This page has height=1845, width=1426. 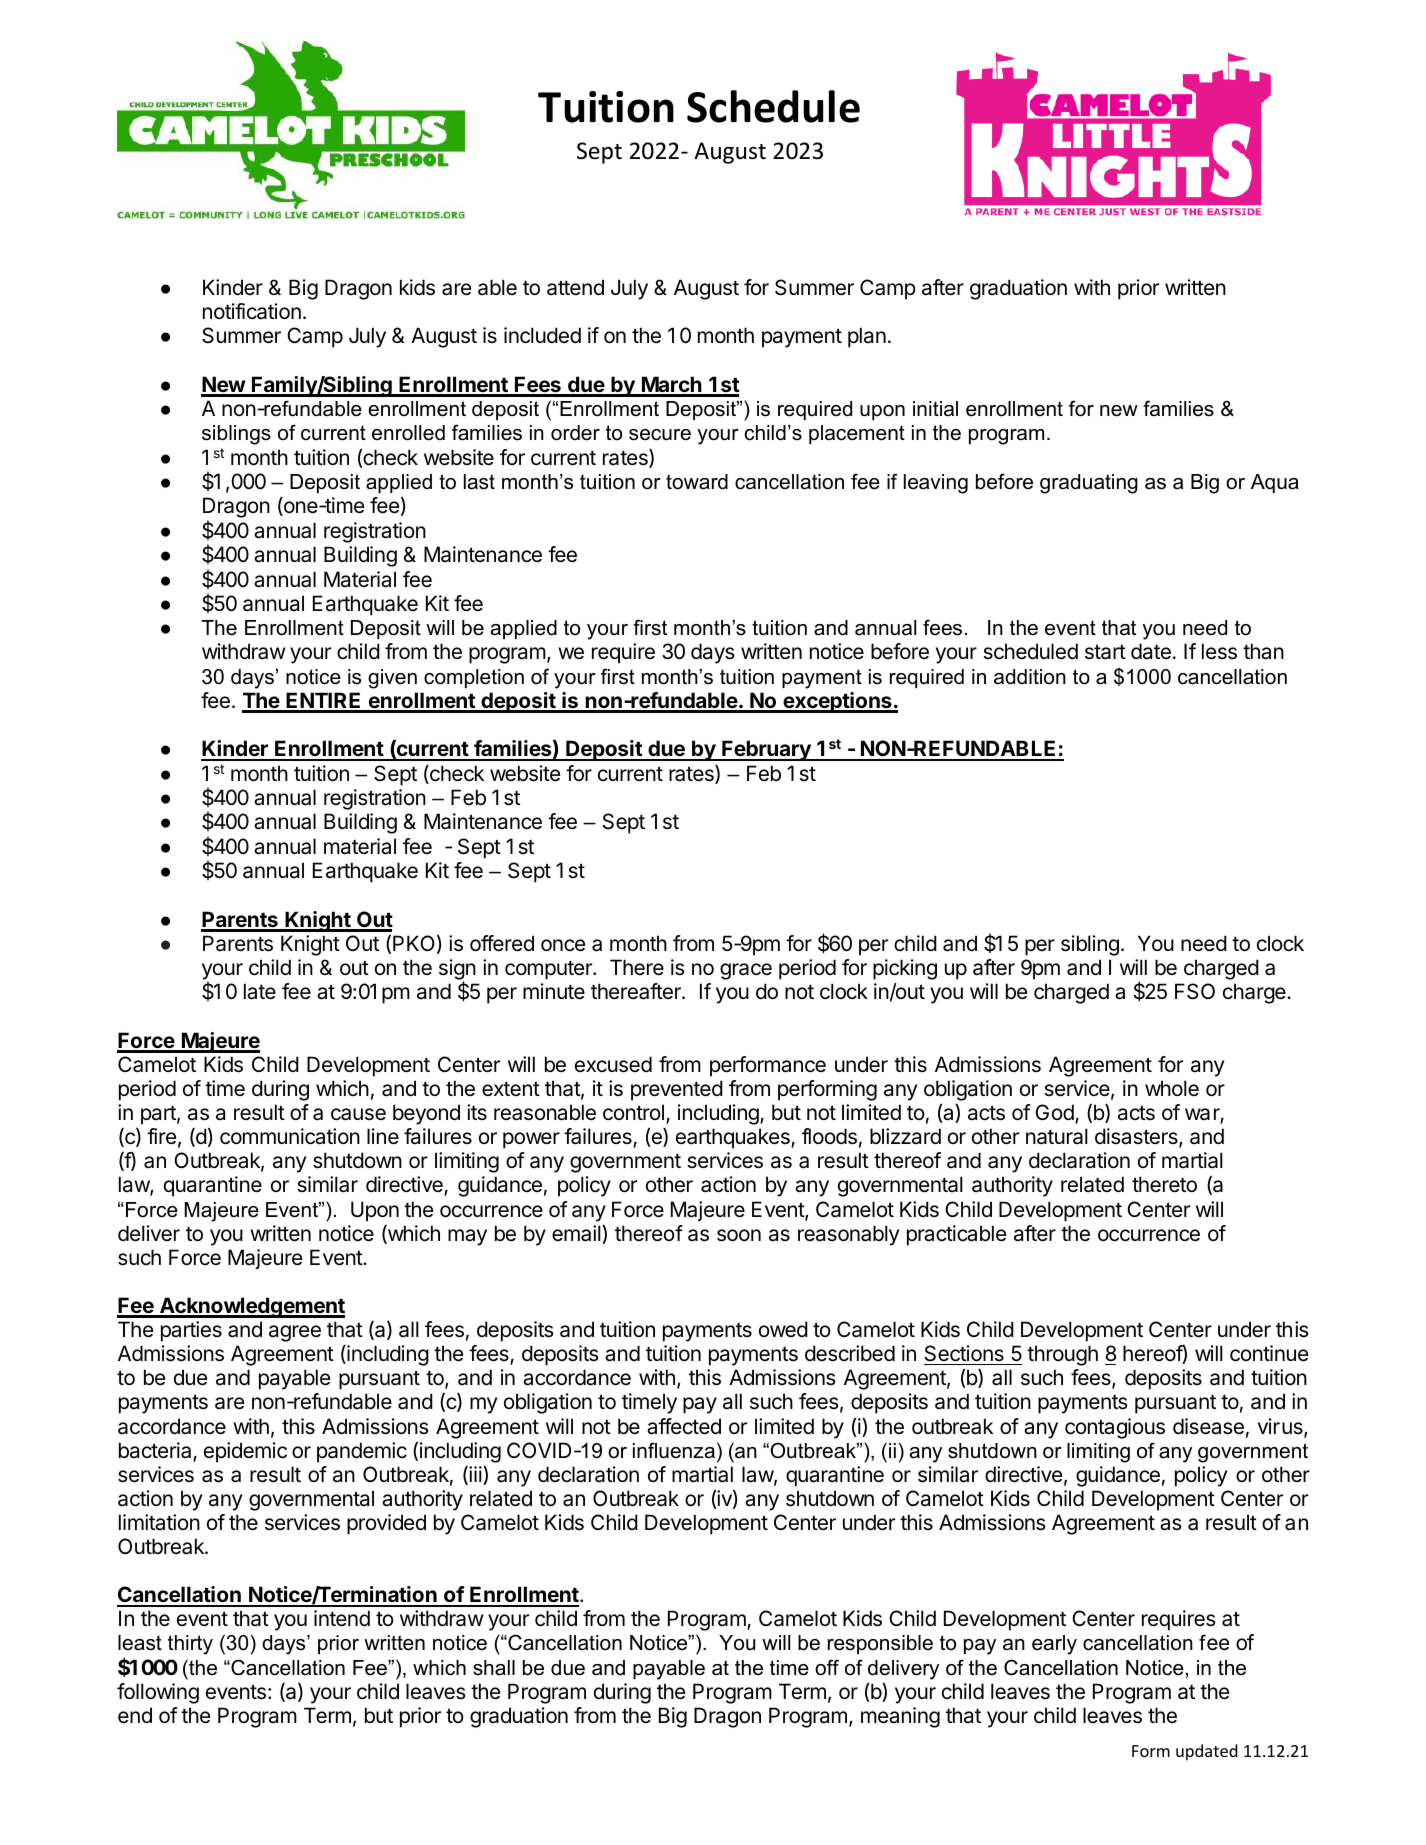 What do you see at coordinates (1030, 677) in the page?
I see `addition` at bounding box center [1030, 677].
